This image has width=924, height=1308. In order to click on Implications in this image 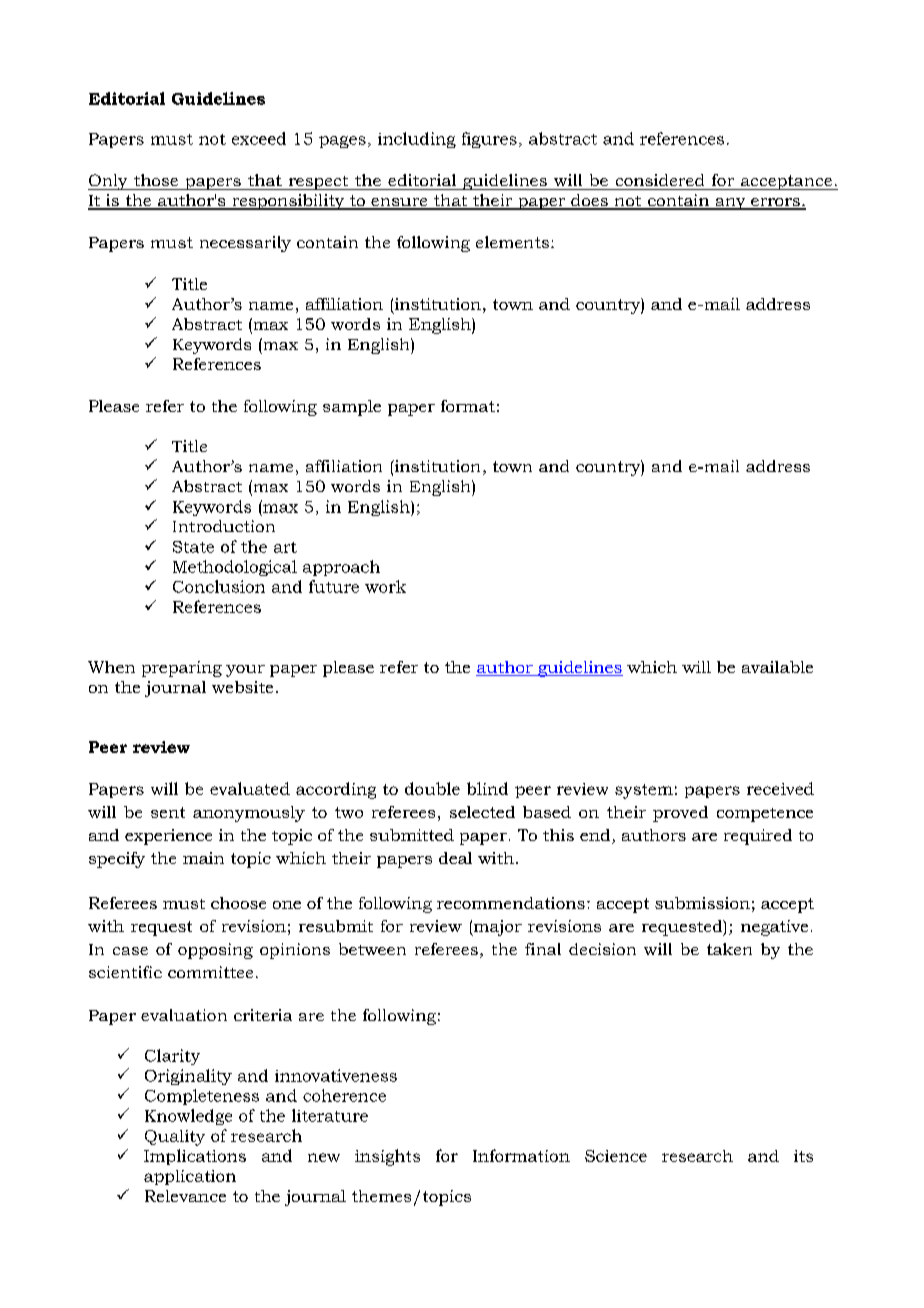, I will do `click(195, 1157)`.
